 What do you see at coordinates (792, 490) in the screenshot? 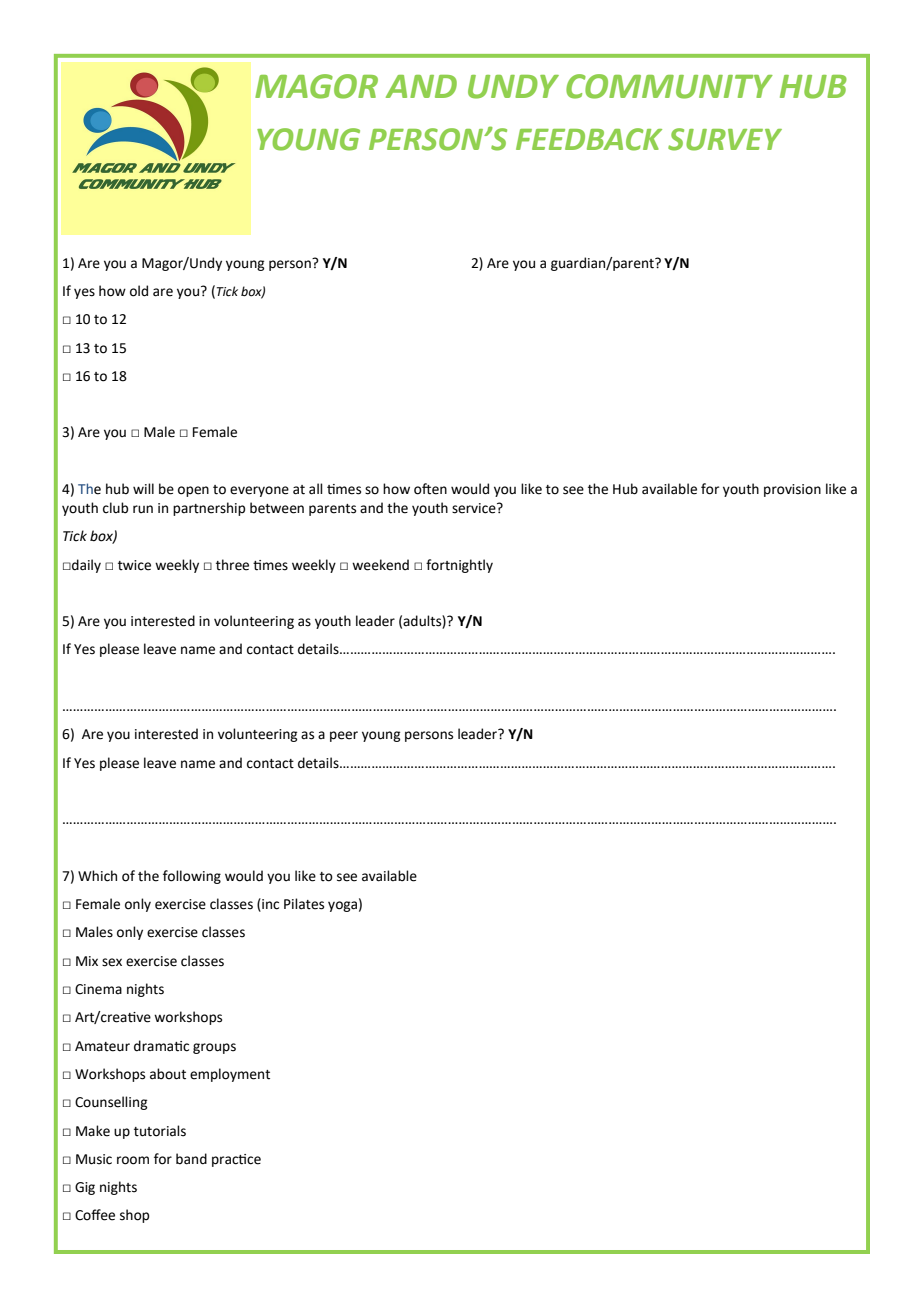
I see `provision` at bounding box center [792, 490].
